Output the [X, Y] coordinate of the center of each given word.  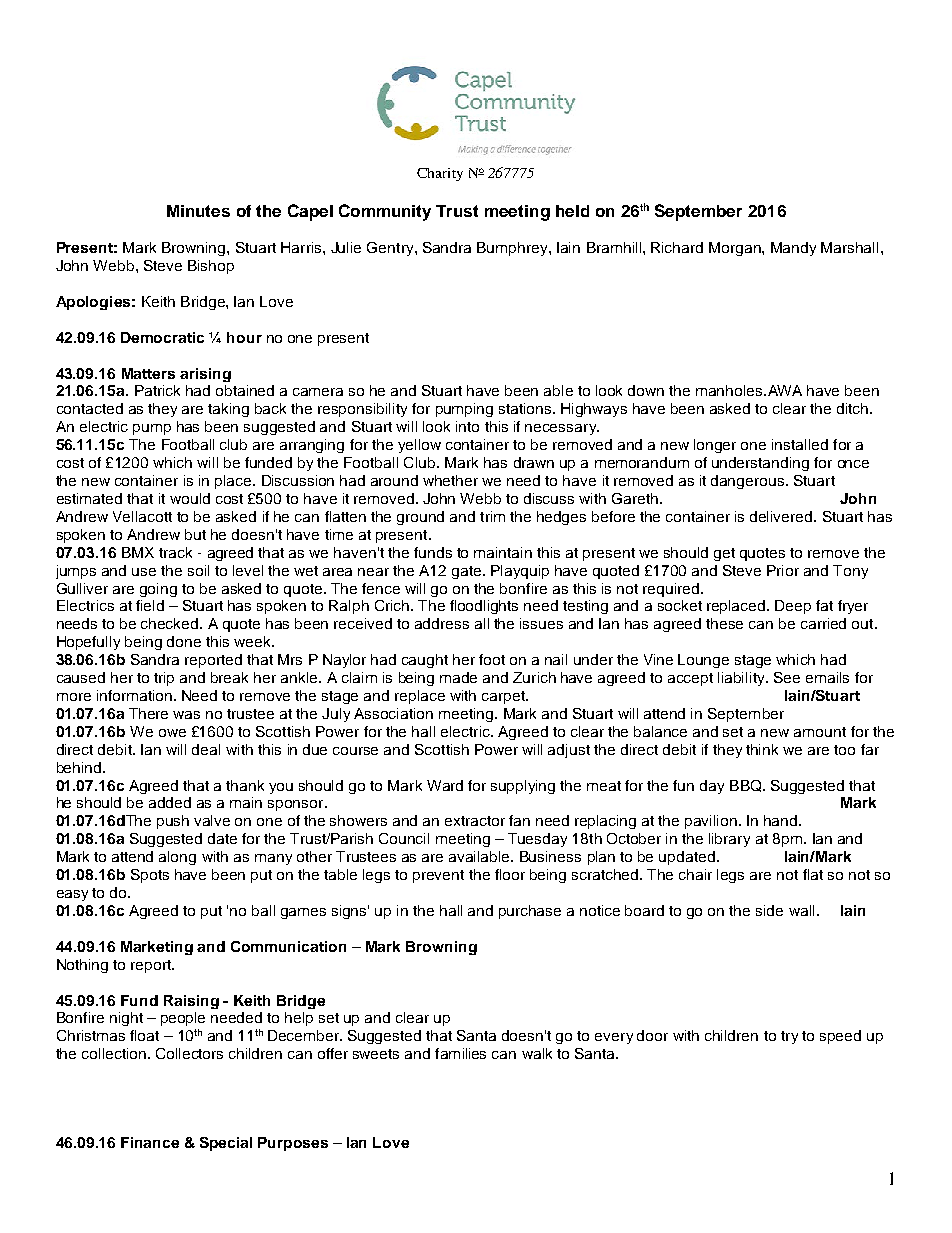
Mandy [793, 249]
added [170, 802]
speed [840, 1037]
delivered [782, 516]
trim [492, 516]
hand [782, 820]
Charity [440, 174]
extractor [475, 821]
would [190, 498]
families [460, 1053]
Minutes [198, 211]
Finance [150, 1142]
